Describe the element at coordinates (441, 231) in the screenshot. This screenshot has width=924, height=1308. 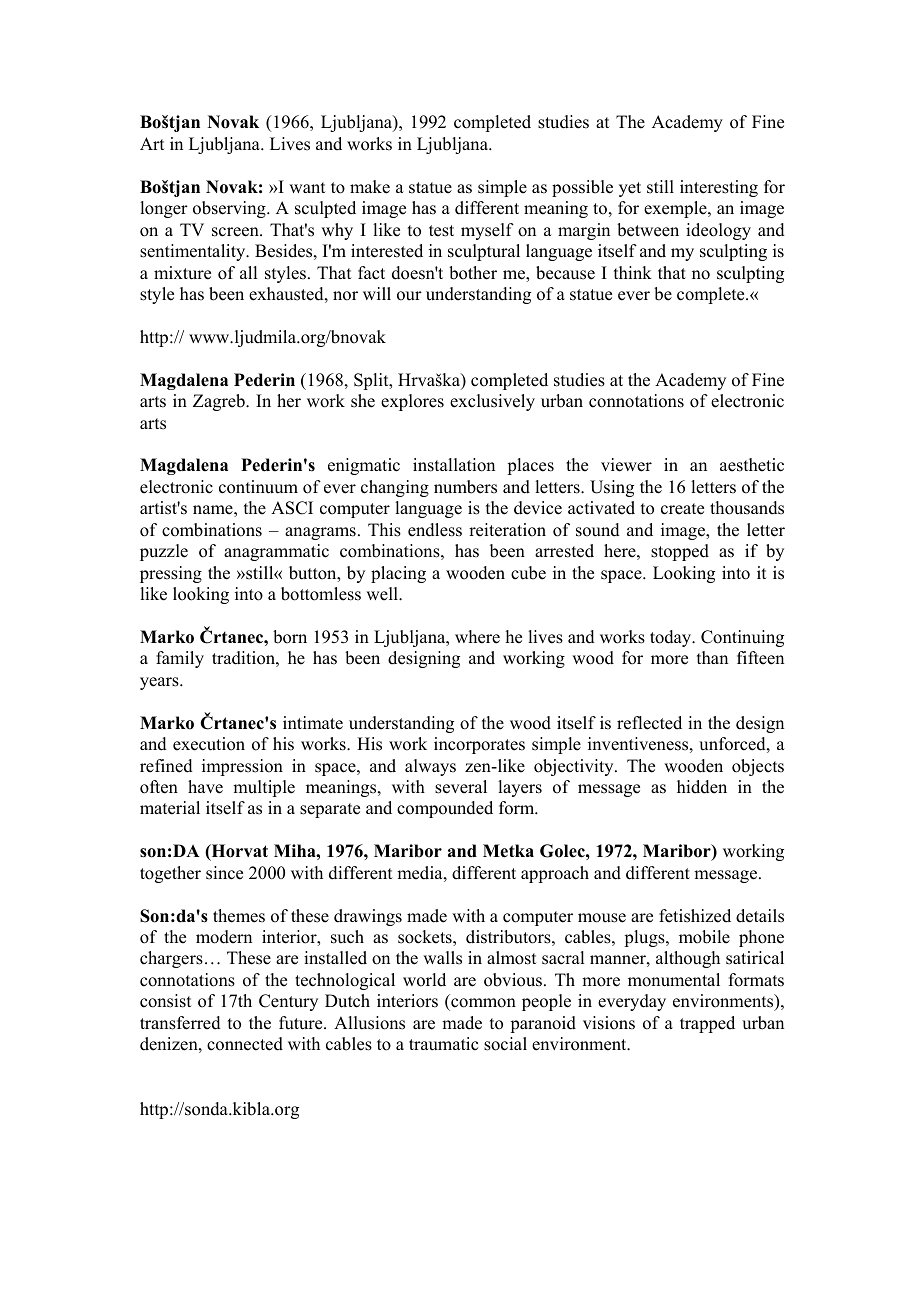
I see `test` at that location.
